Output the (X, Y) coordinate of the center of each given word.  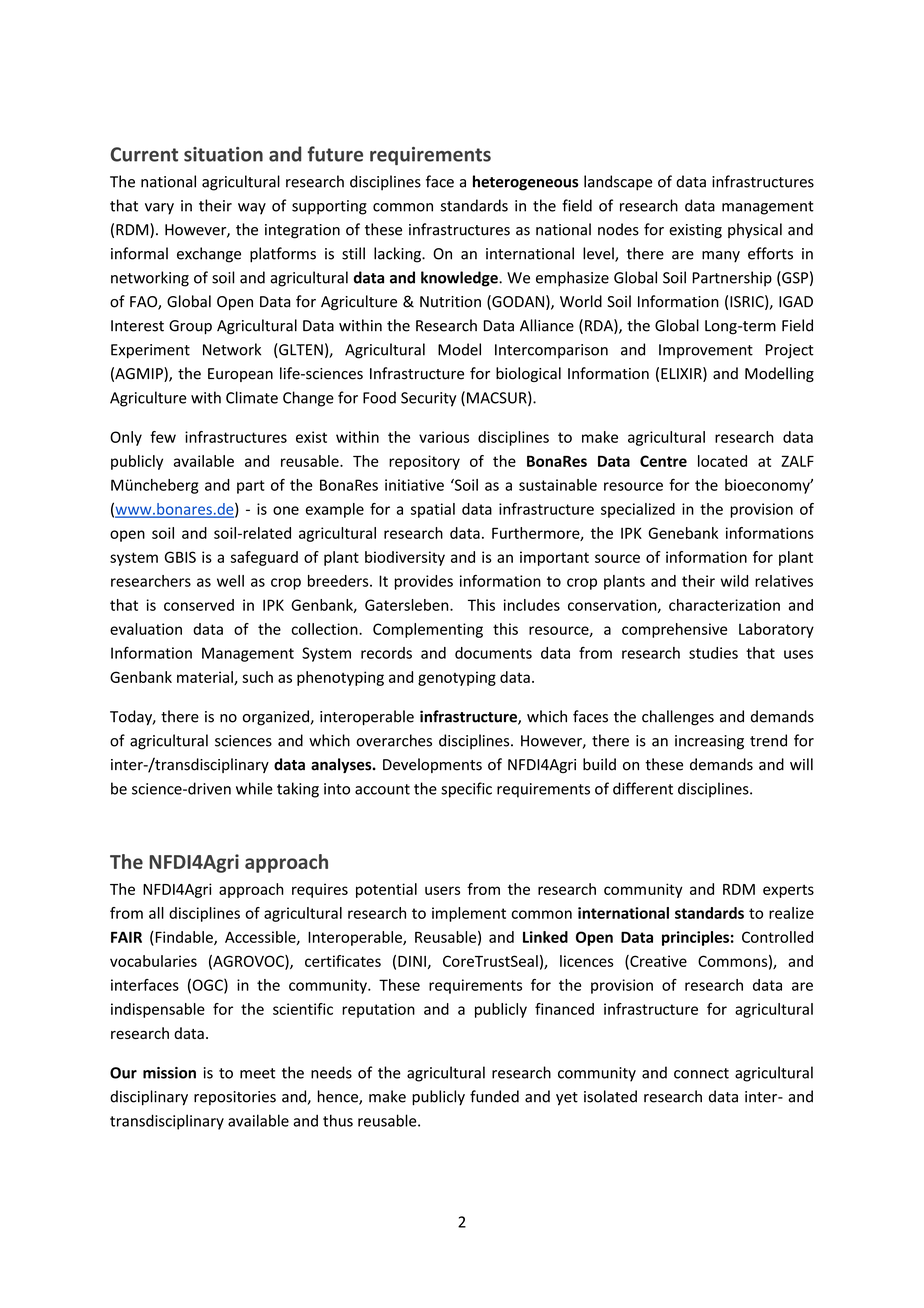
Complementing (428, 630)
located (722, 461)
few (163, 437)
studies (713, 653)
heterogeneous (525, 183)
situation (223, 154)
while (254, 788)
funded (494, 1096)
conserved (199, 605)
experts (788, 891)
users (442, 890)
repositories (235, 1098)
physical (755, 230)
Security (428, 399)
